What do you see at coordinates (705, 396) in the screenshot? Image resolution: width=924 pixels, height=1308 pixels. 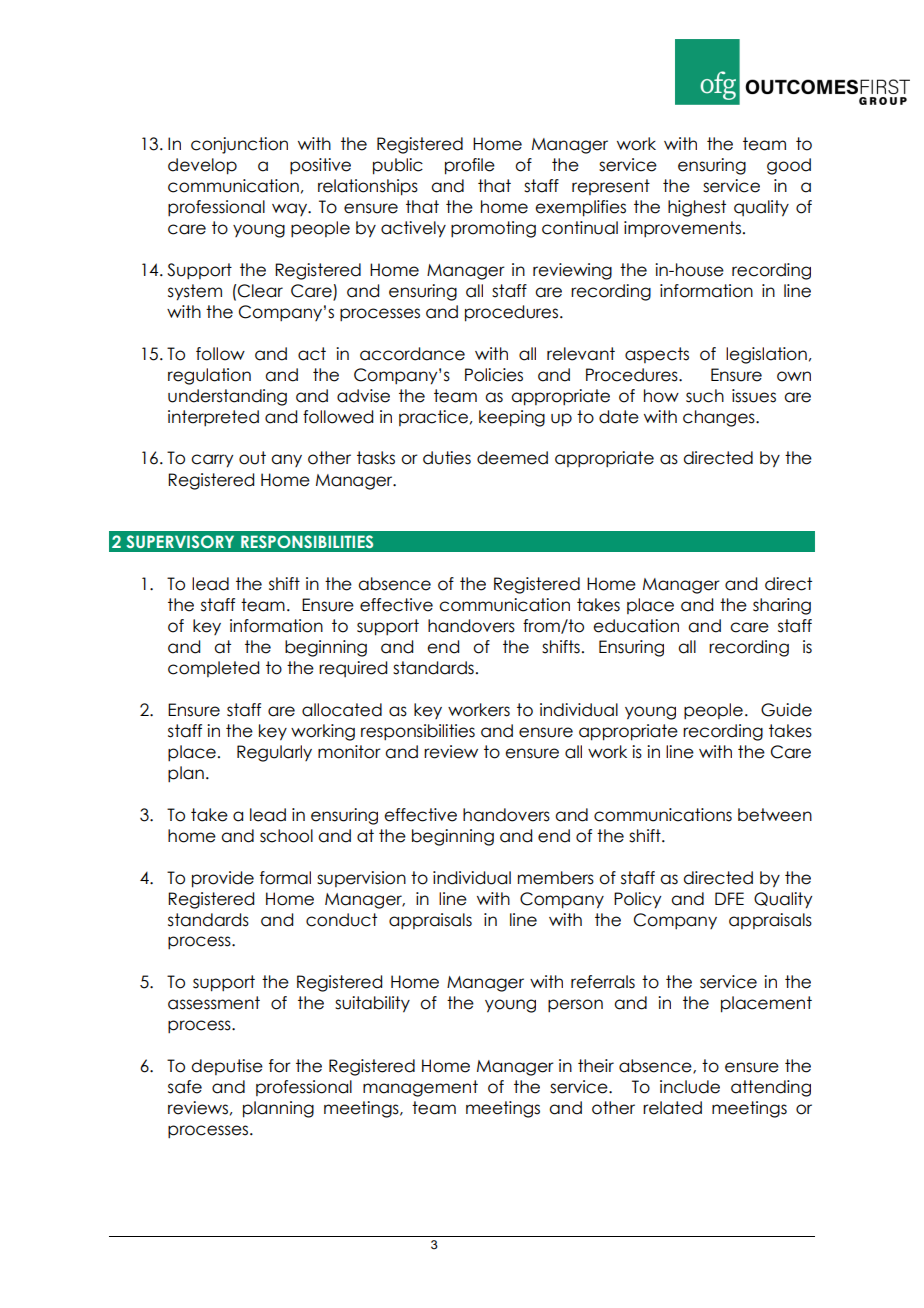 I see `such` at bounding box center [705, 396].
